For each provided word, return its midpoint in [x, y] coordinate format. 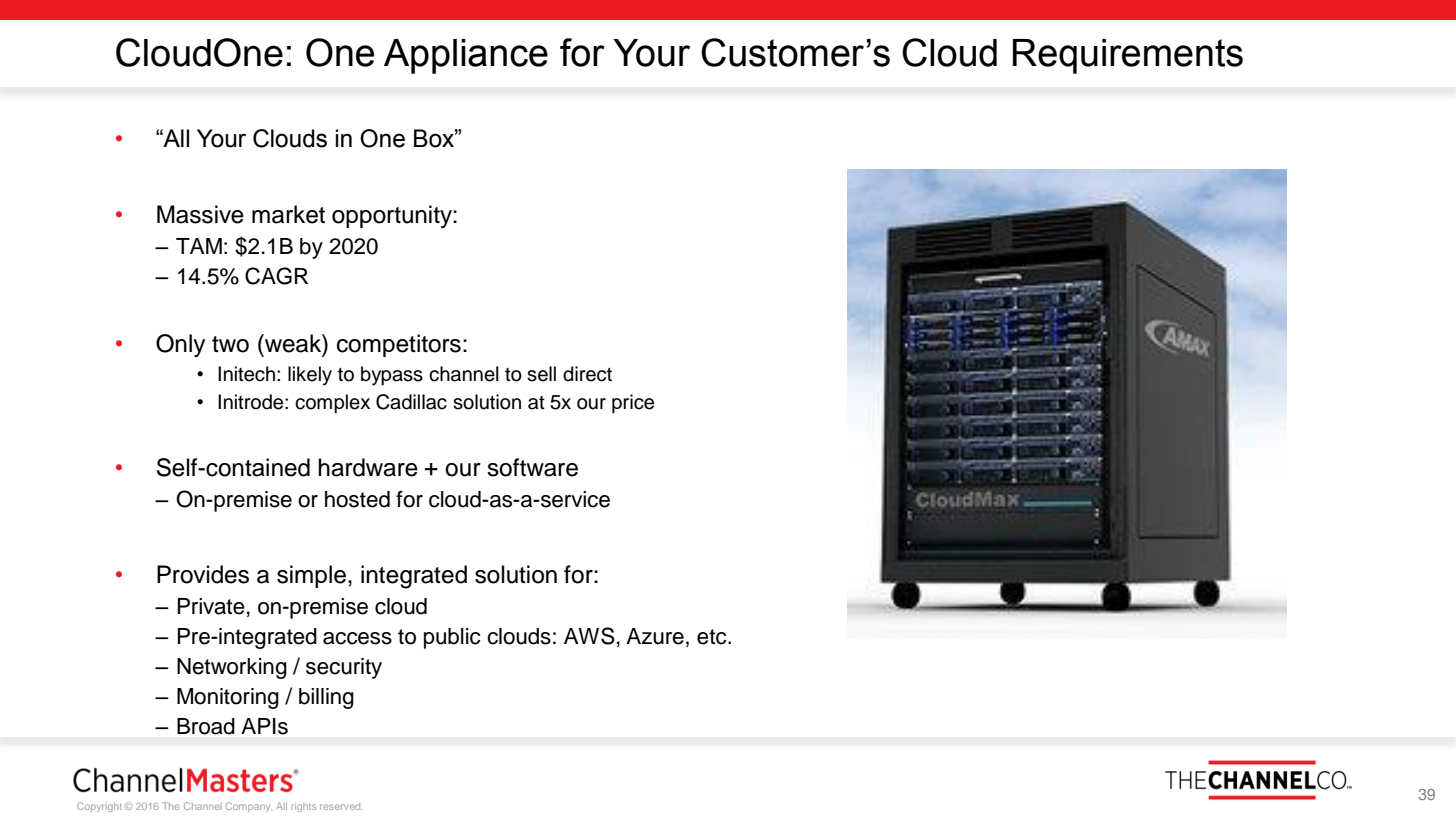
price [633, 403]
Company [249, 807]
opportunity [393, 216]
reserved [341, 806]
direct [587, 374]
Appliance [466, 56]
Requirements [1128, 56]
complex [332, 403]
